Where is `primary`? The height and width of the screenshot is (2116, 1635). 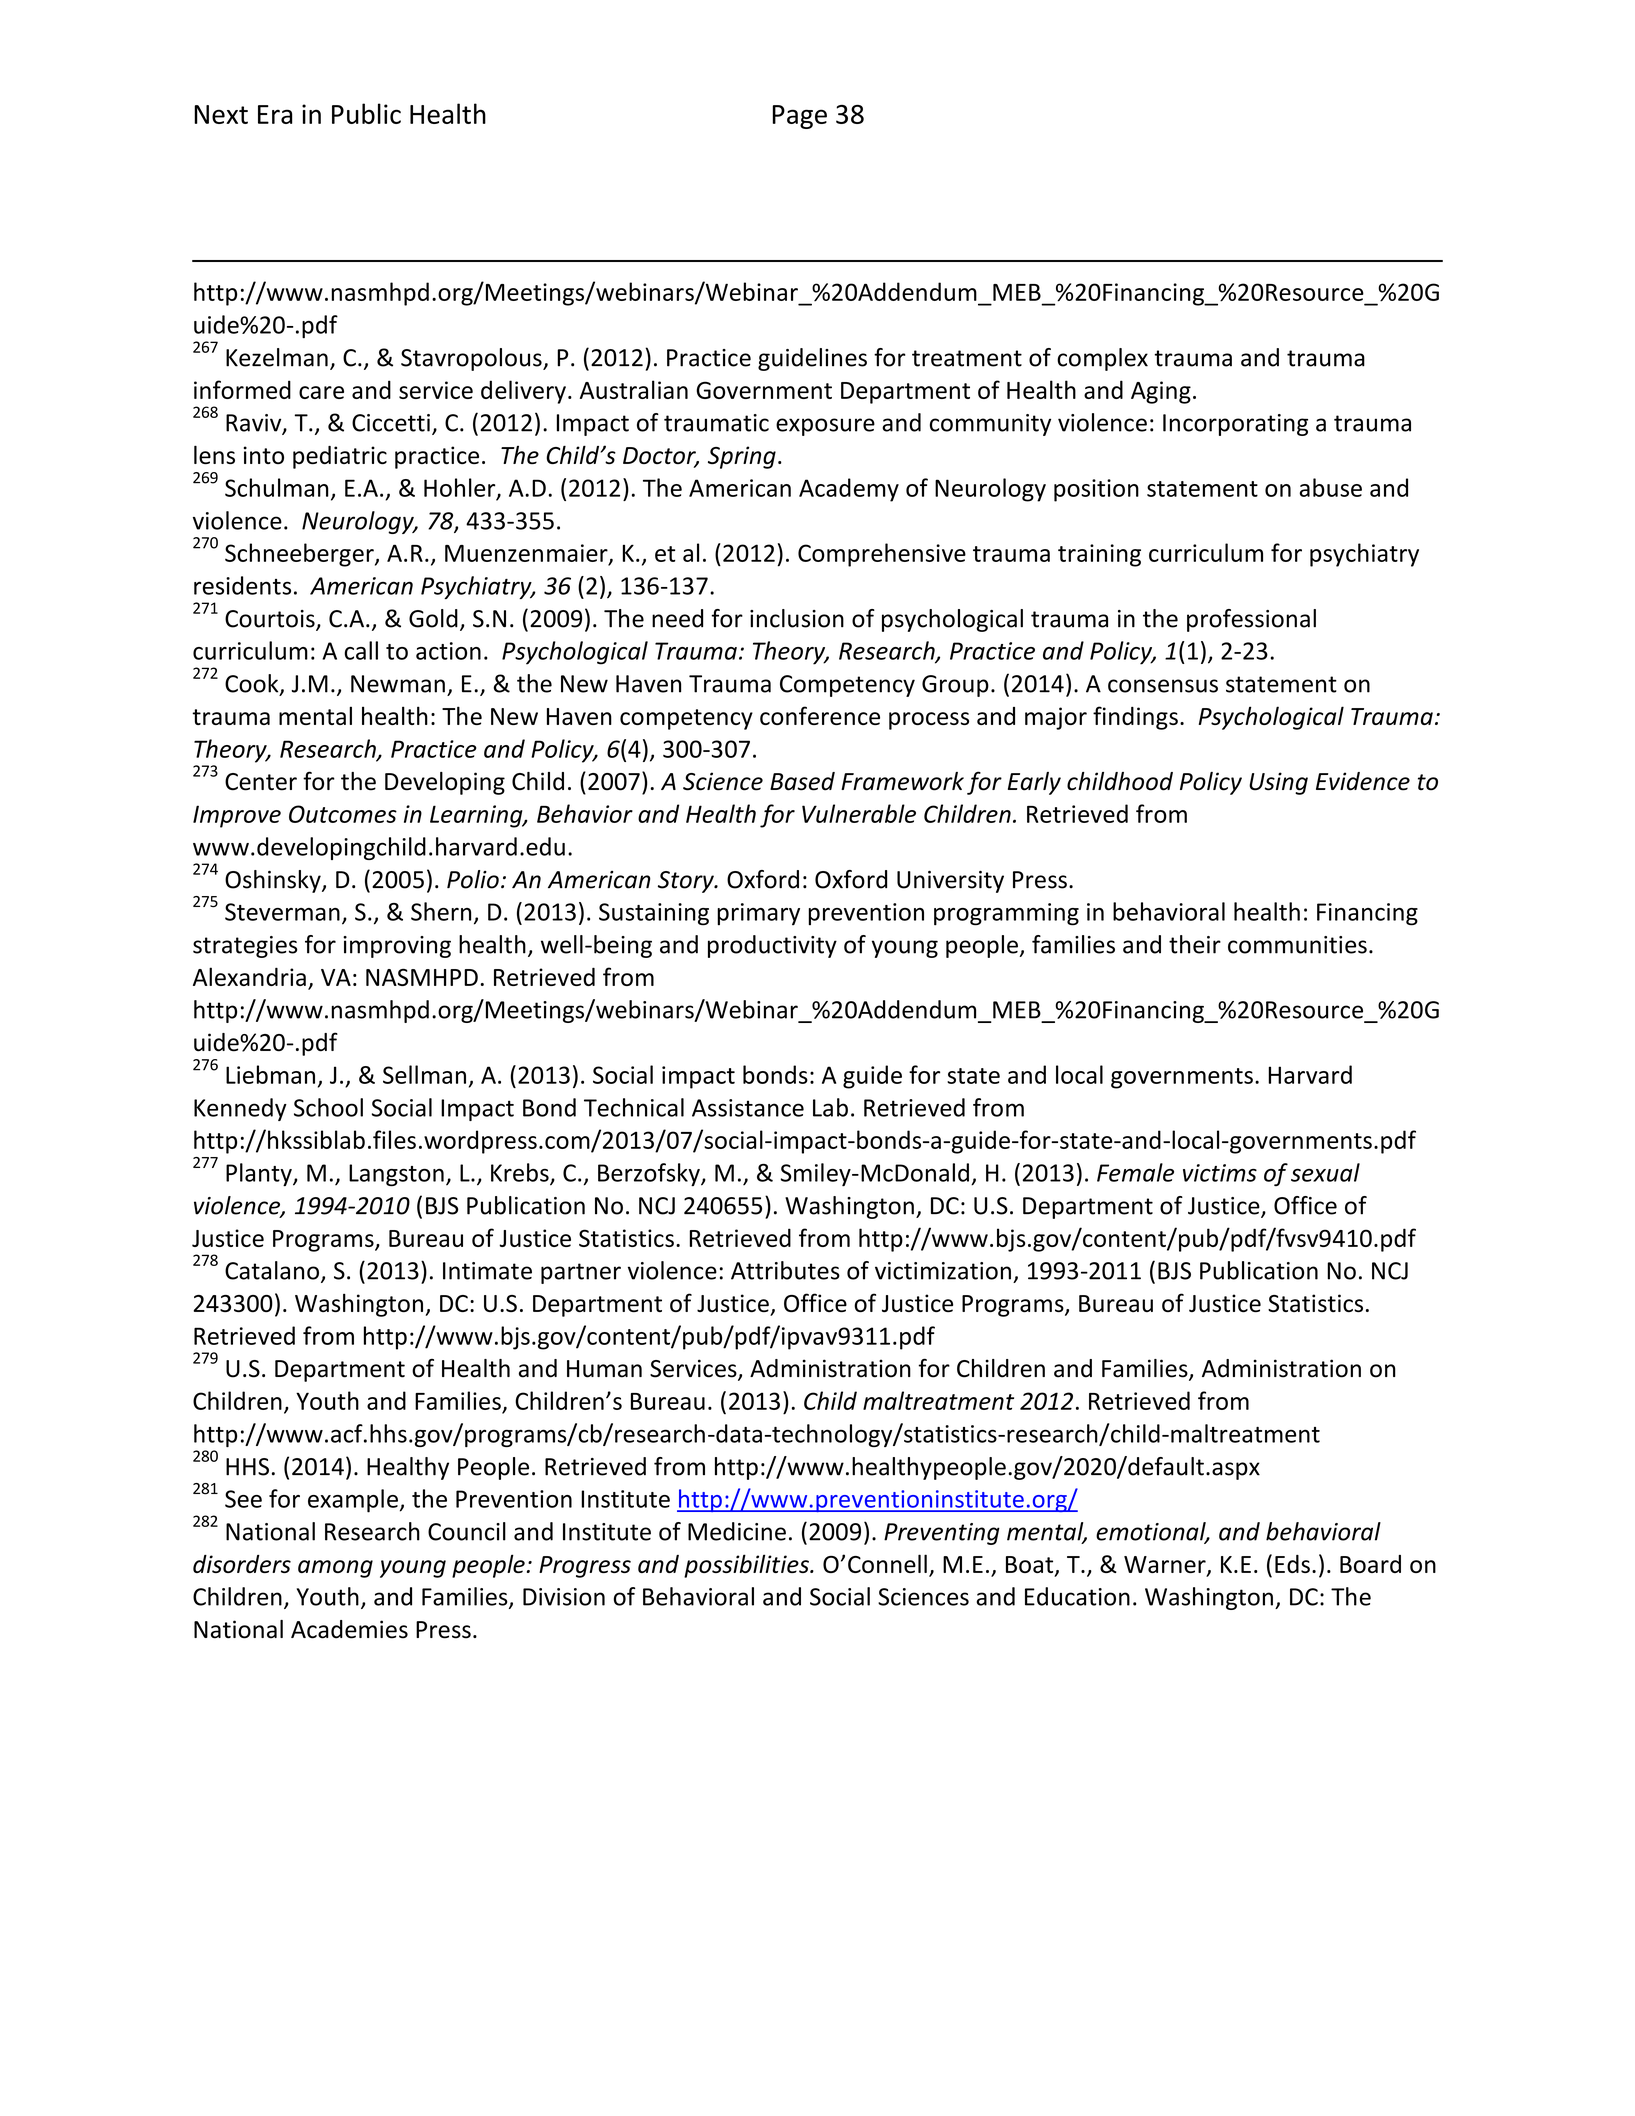
primary is located at coordinates (758, 914).
